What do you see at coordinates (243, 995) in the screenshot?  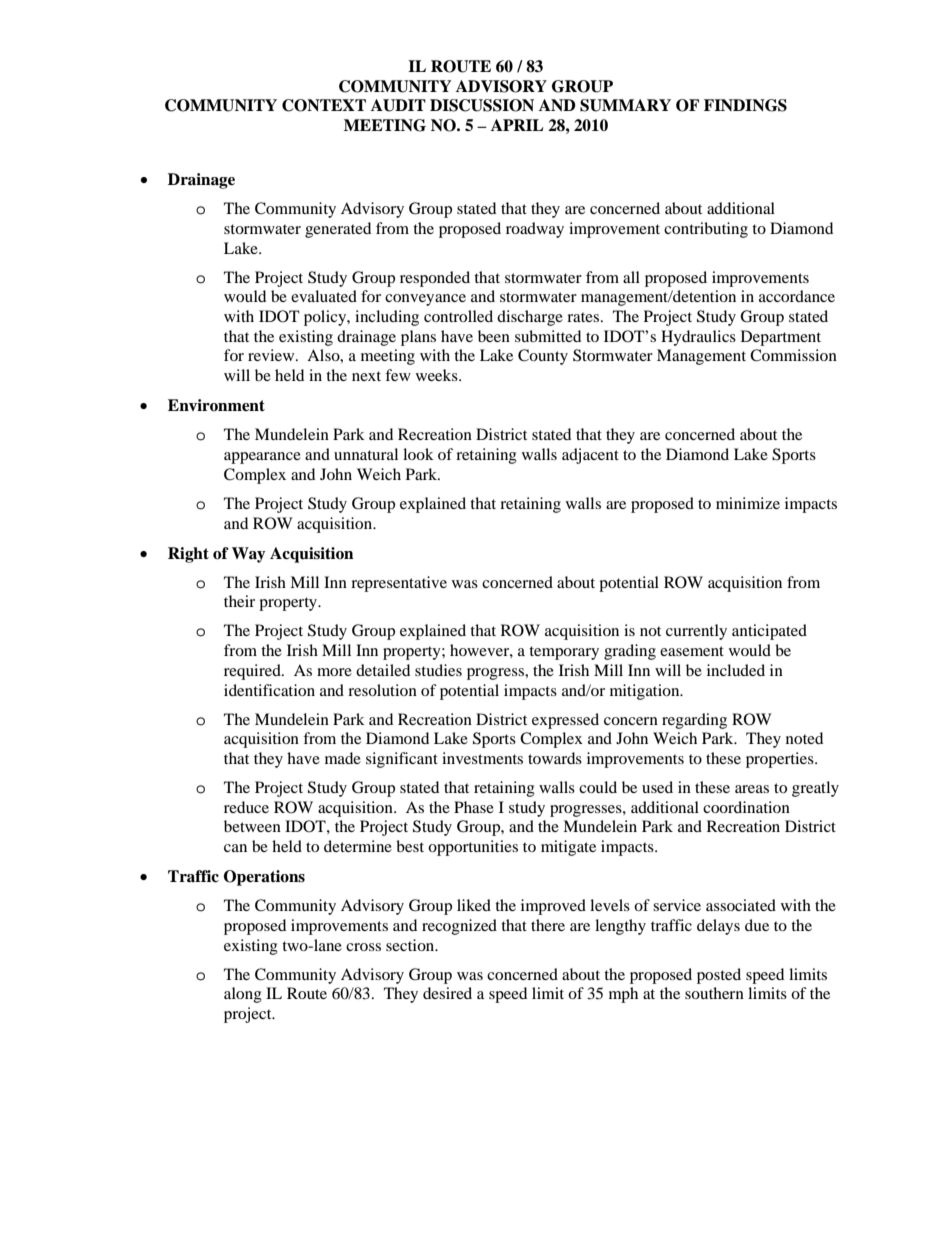 I see `along` at bounding box center [243, 995].
